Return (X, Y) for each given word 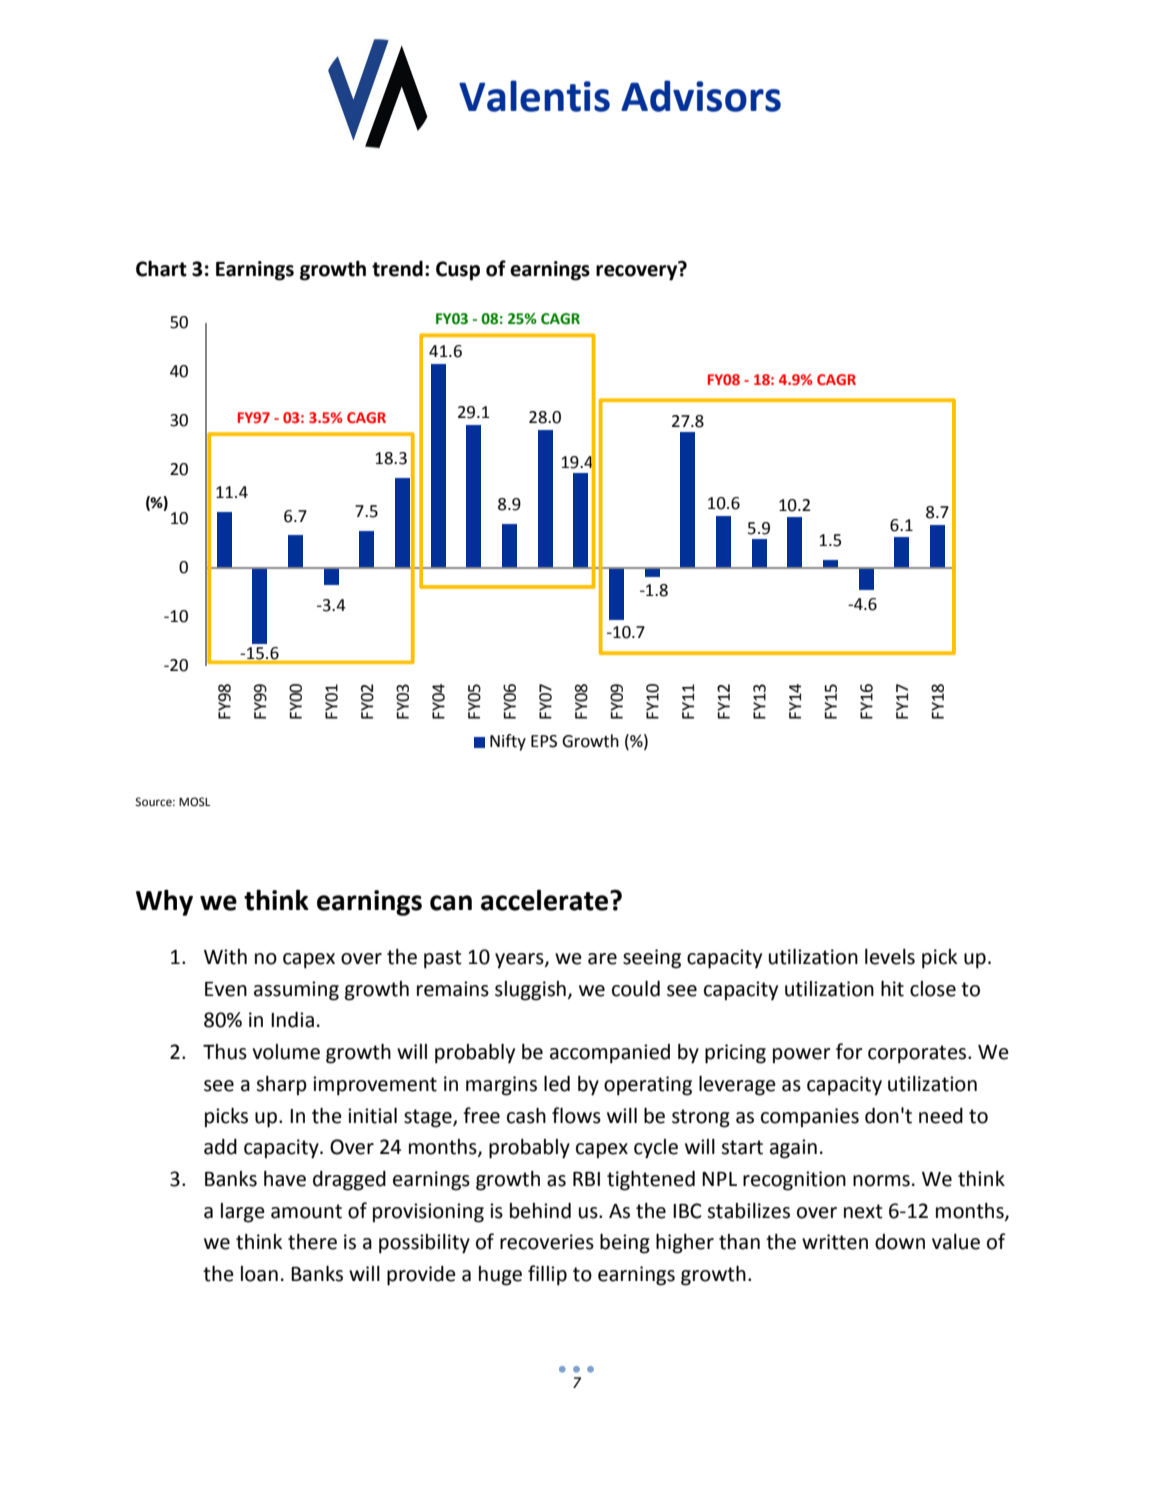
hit (892, 989)
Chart (161, 269)
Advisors (701, 96)
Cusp (458, 271)
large (243, 1213)
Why (164, 902)
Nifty (508, 742)
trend (397, 269)
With (225, 957)
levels (890, 957)
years (520, 961)
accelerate (546, 900)
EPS (544, 741)
